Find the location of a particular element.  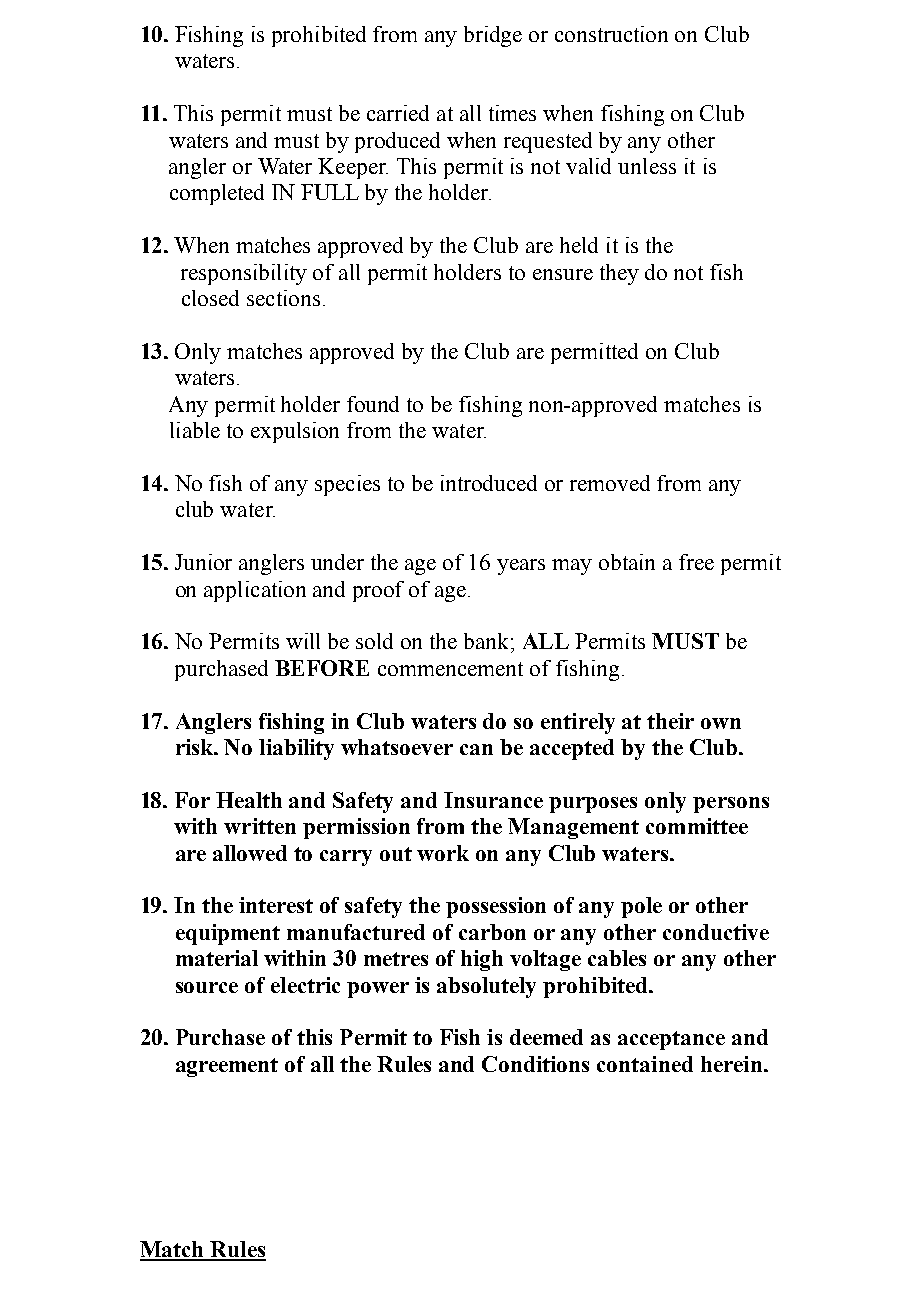

agreement is located at coordinates (227, 1067).
